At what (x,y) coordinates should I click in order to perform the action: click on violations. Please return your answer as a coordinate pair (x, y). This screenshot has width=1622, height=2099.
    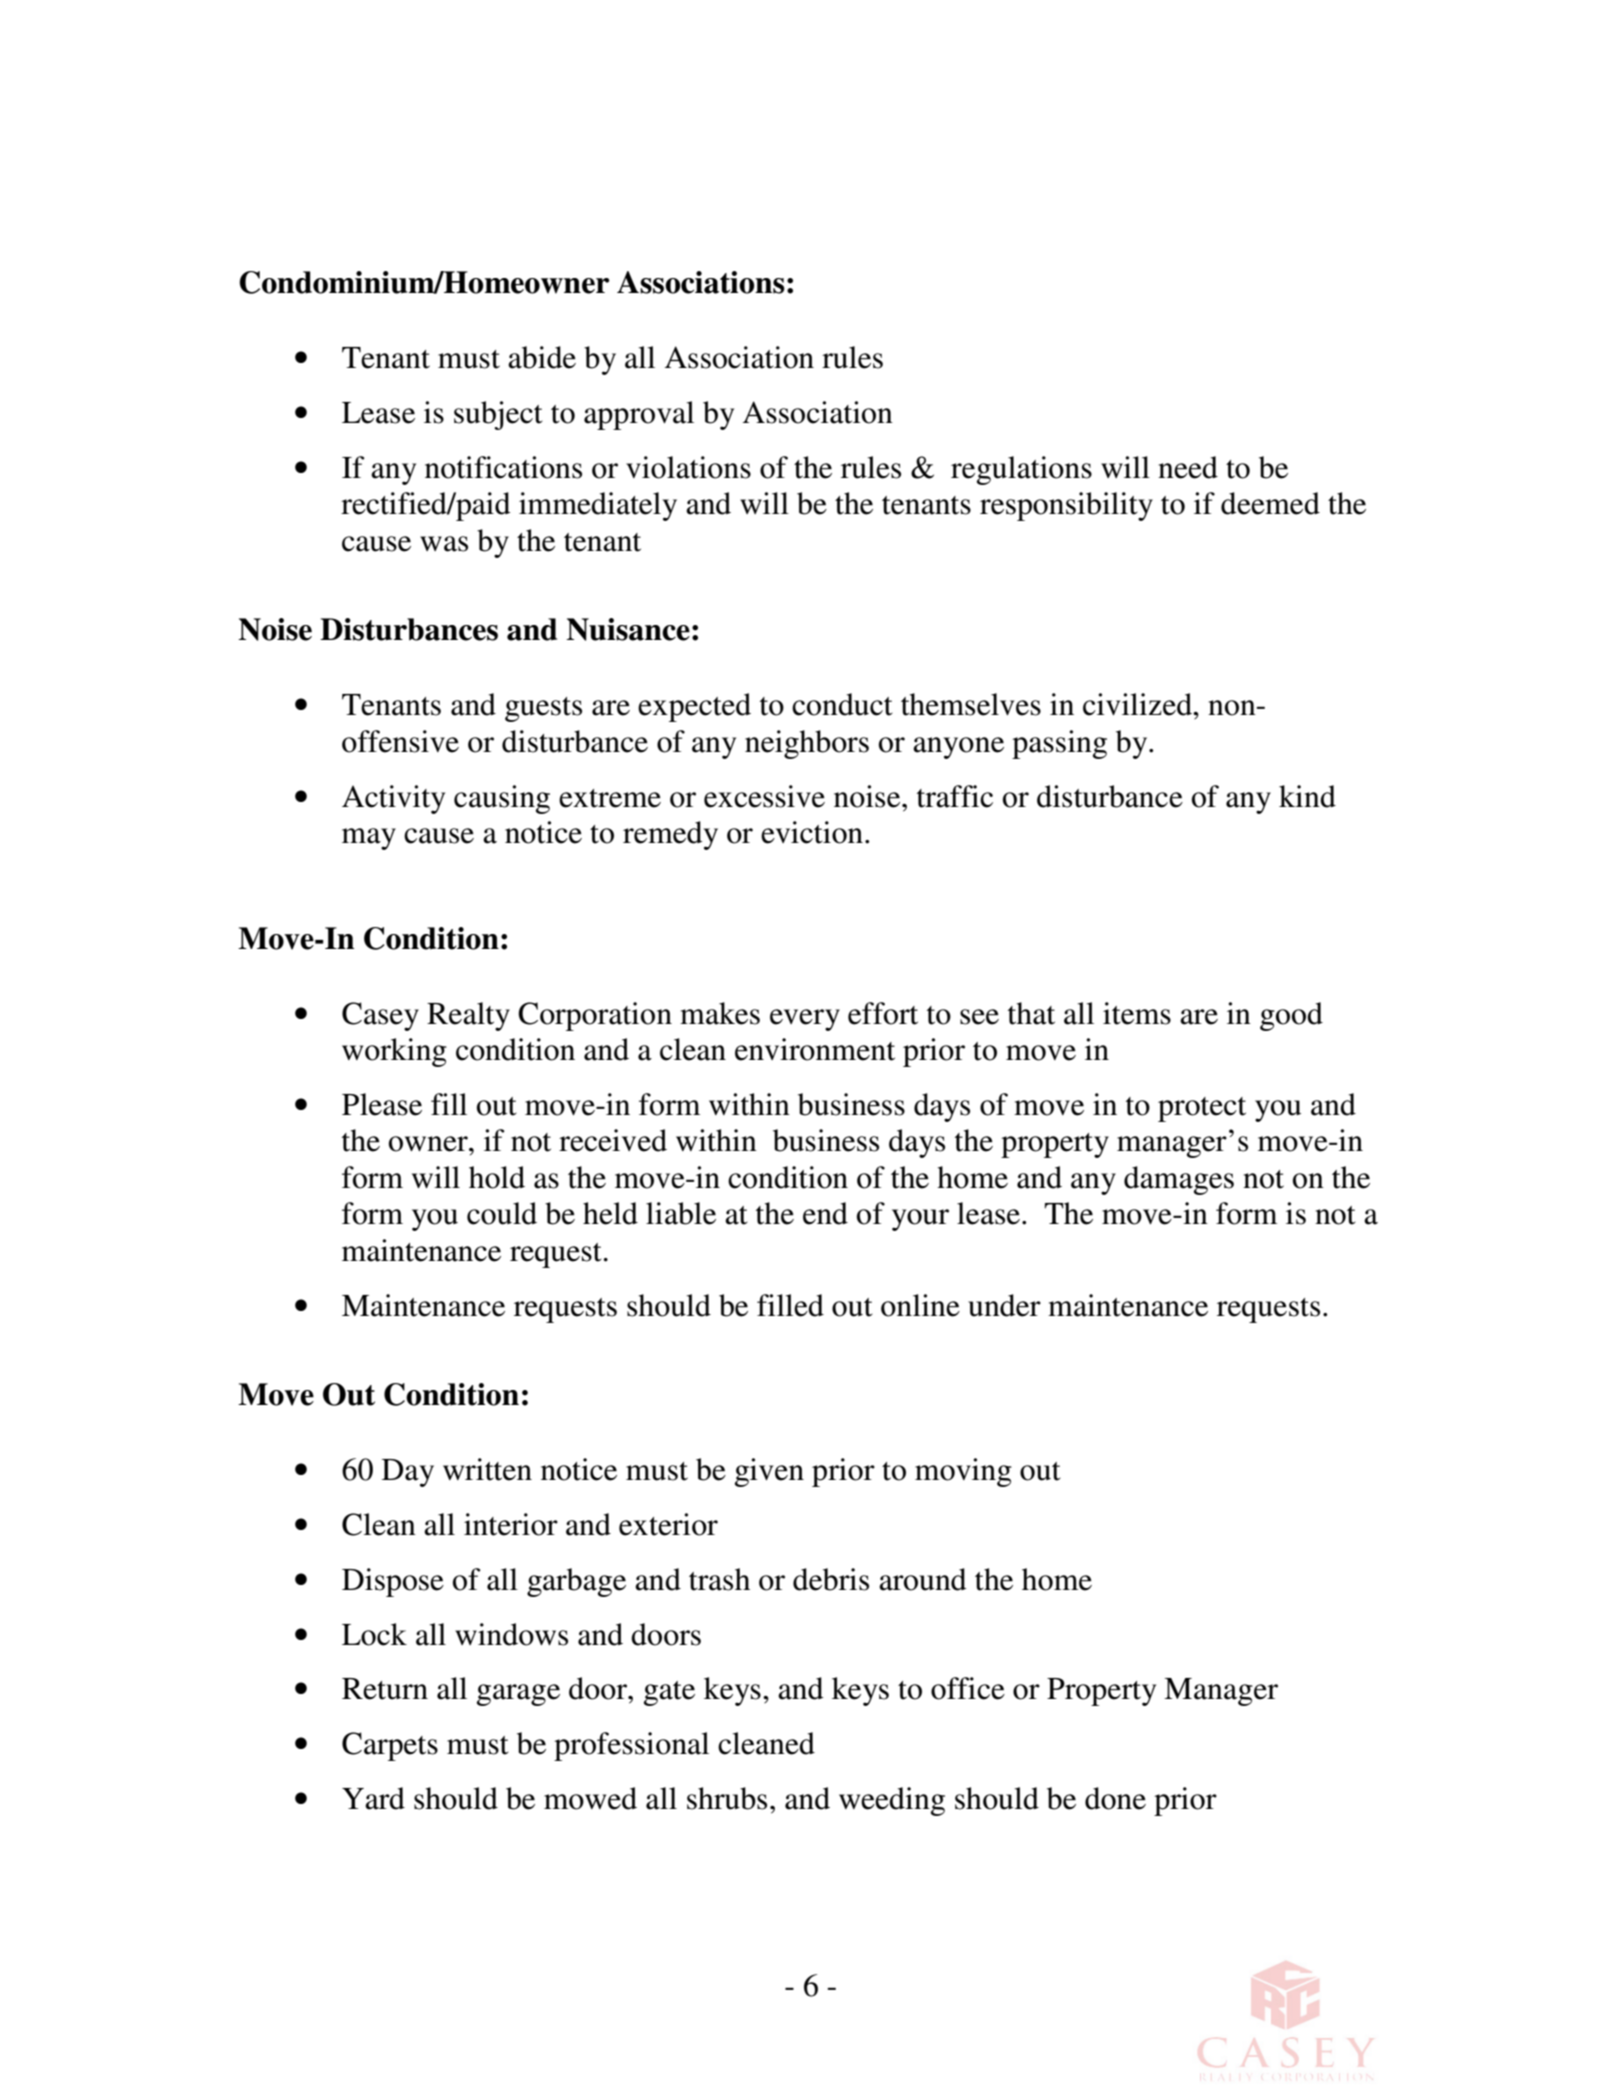
    Looking at the image, I should click on (688, 467).
